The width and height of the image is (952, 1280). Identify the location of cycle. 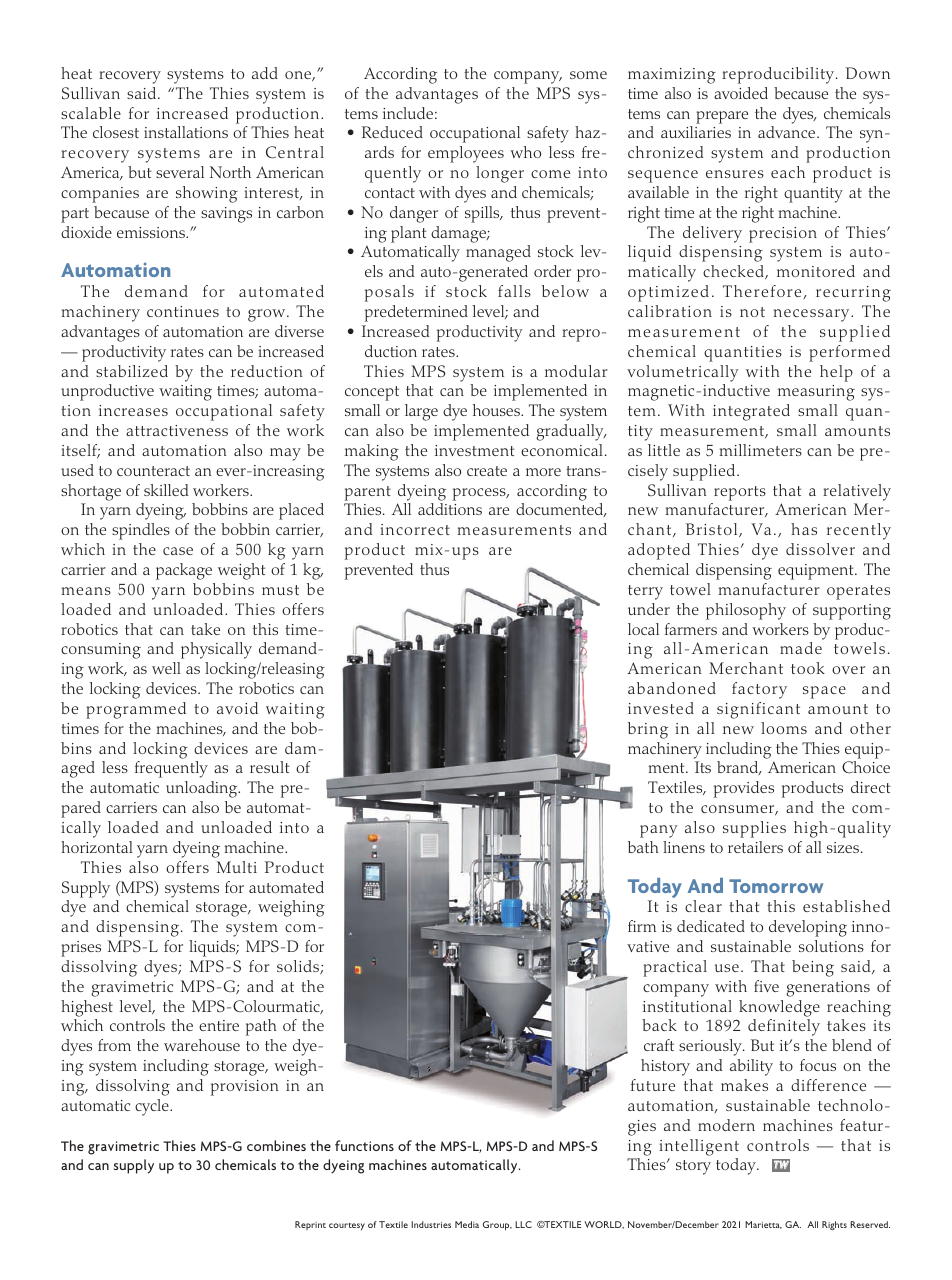
(153, 1107).
